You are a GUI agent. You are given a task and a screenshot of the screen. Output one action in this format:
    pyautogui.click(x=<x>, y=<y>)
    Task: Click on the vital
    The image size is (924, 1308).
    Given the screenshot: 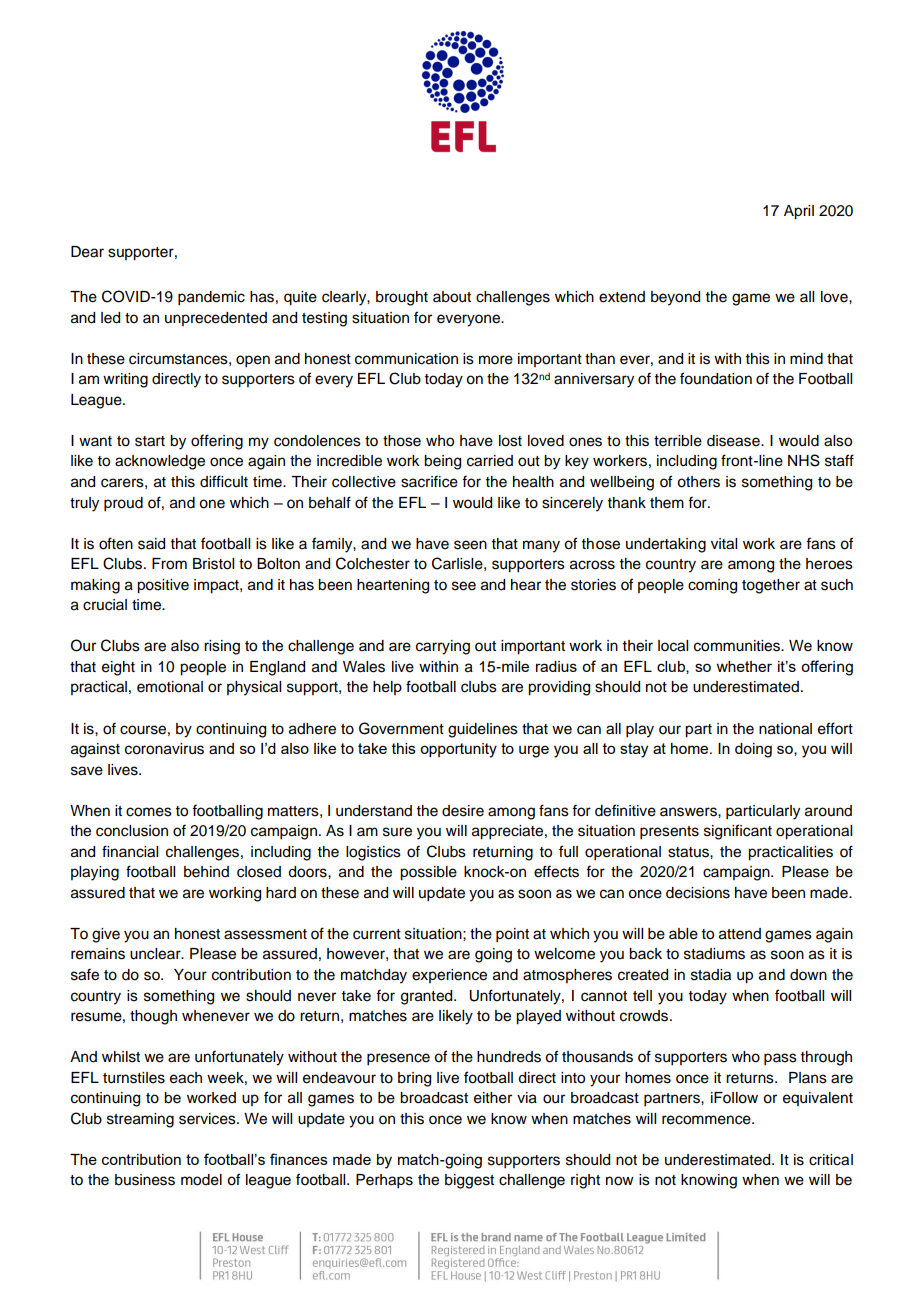 What is the action you would take?
    pyautogui.click(x=724, y=544)
